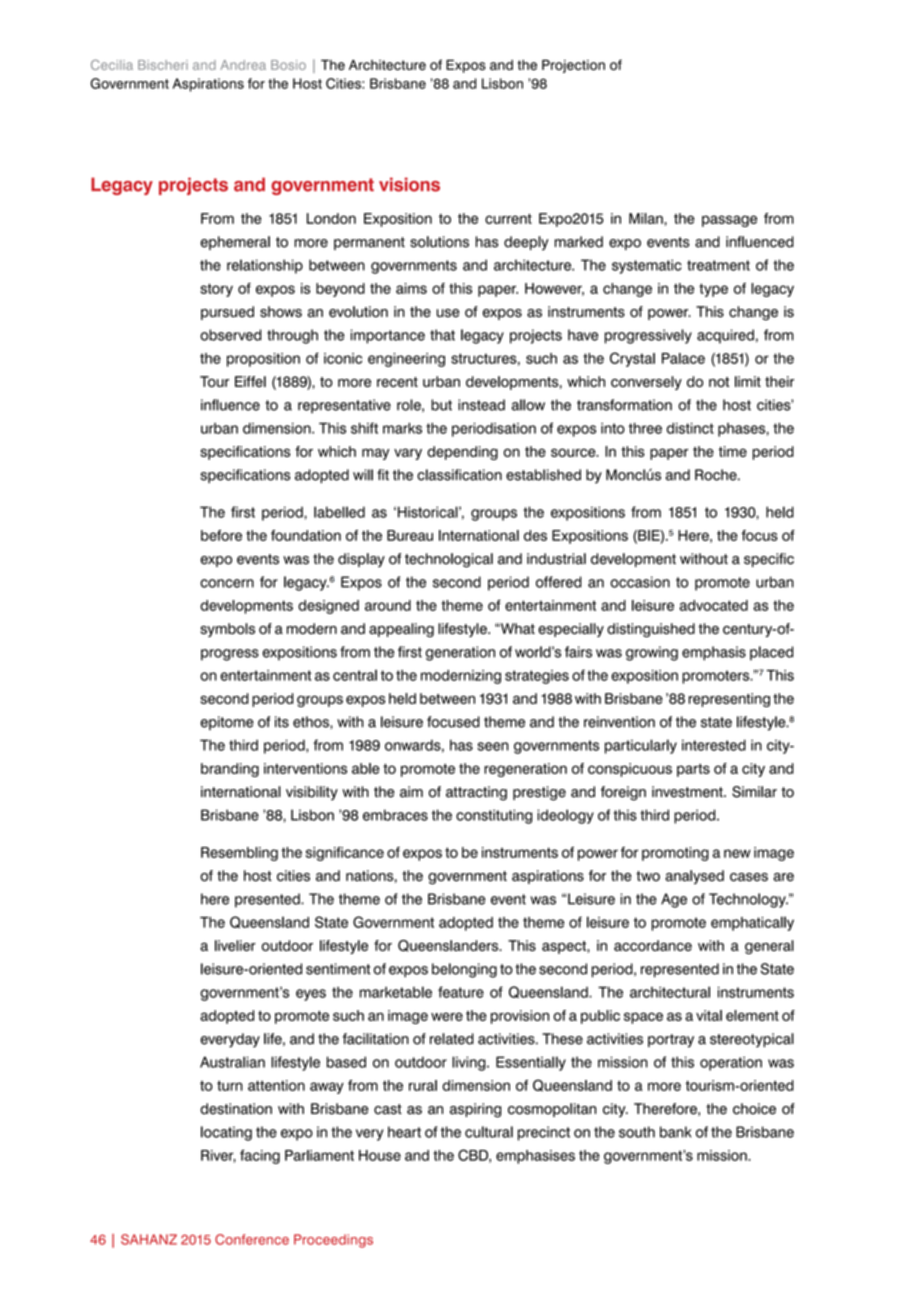 The image size is (924, 1308). What do you see at coordinates (235, 945) in the document?
I see `livelier` at bounding box center [235, 945].
